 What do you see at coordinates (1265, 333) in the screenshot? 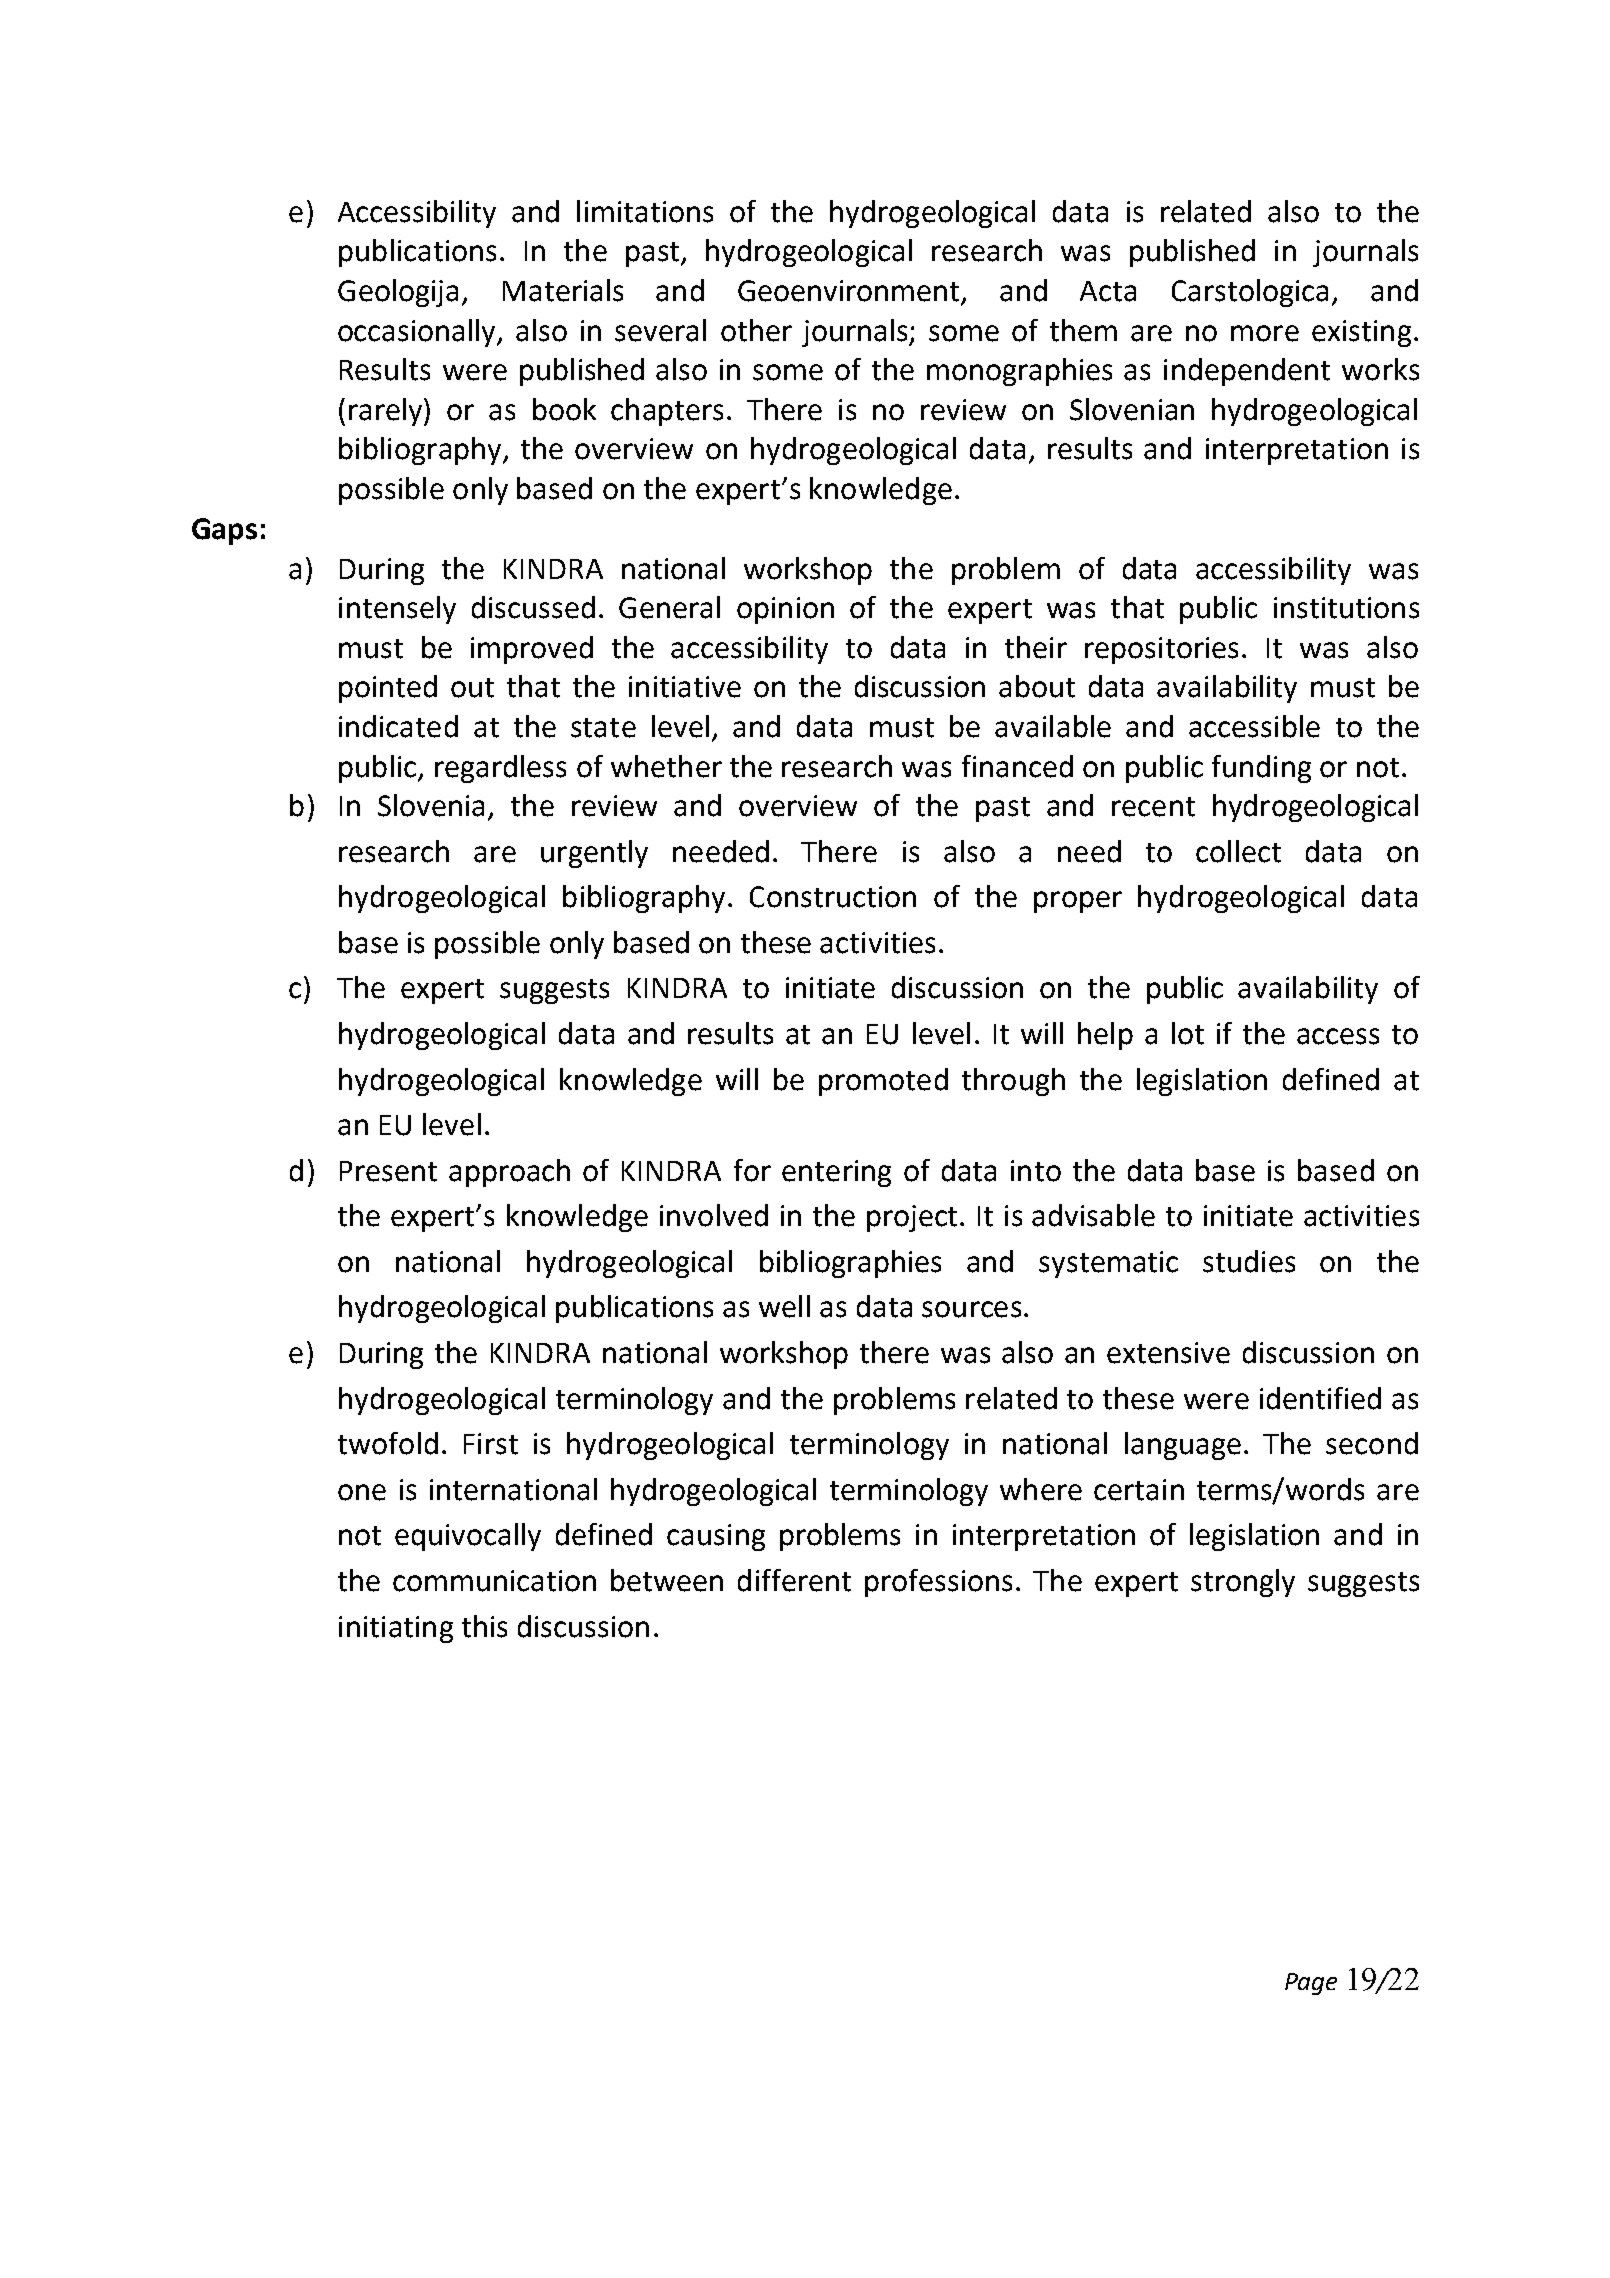
I see `more` at bounding box center [1265, 333].
